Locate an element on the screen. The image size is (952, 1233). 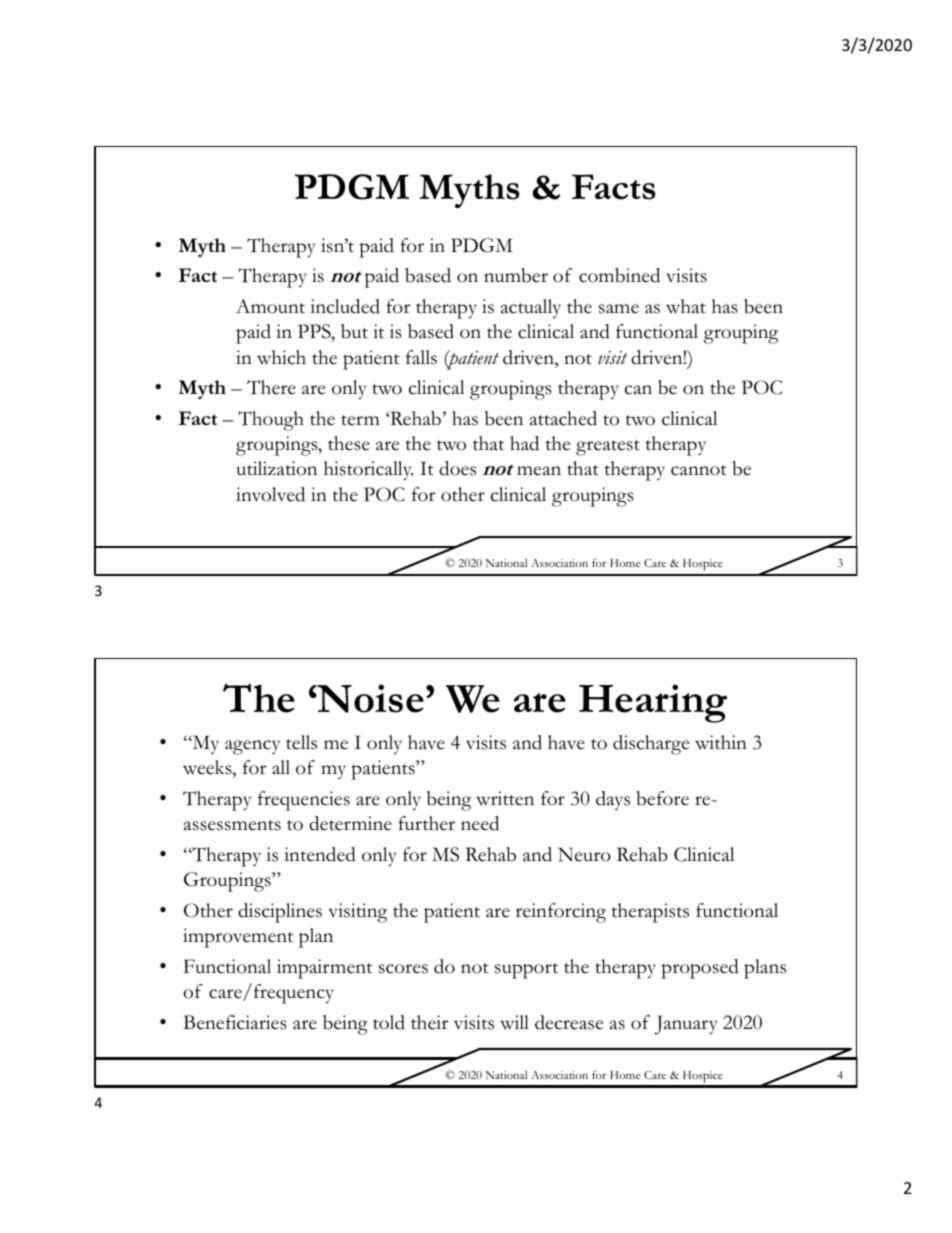
Hearing is located at coordinates (653, 703).
